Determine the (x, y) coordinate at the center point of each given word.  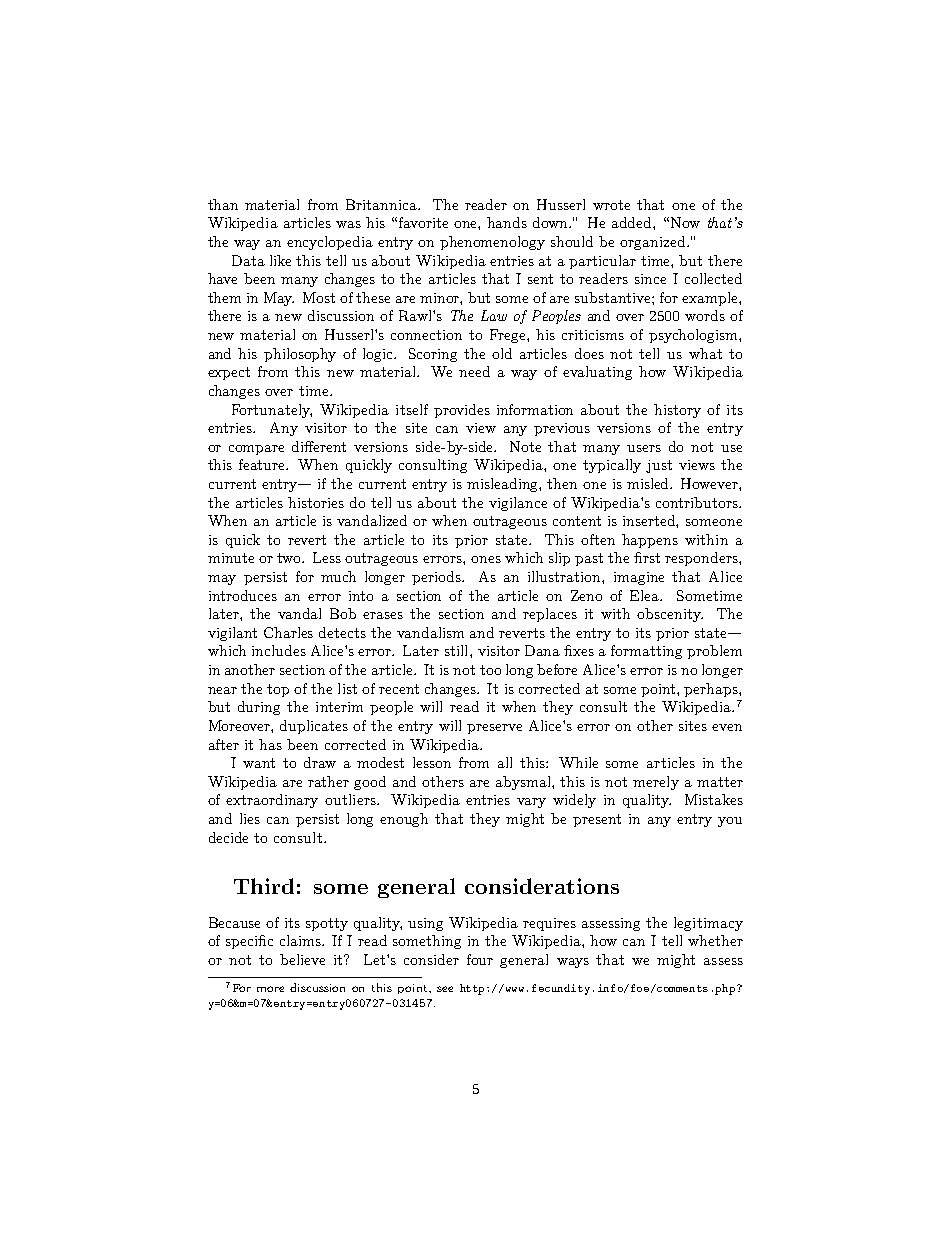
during (259, 708)
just (659, 466)
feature (263, 464)
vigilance (518, 504)
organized (654, 243)
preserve (494, 729)
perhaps (712, 690)
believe (302, 959)
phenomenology (492, 243)
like (280, 260)
